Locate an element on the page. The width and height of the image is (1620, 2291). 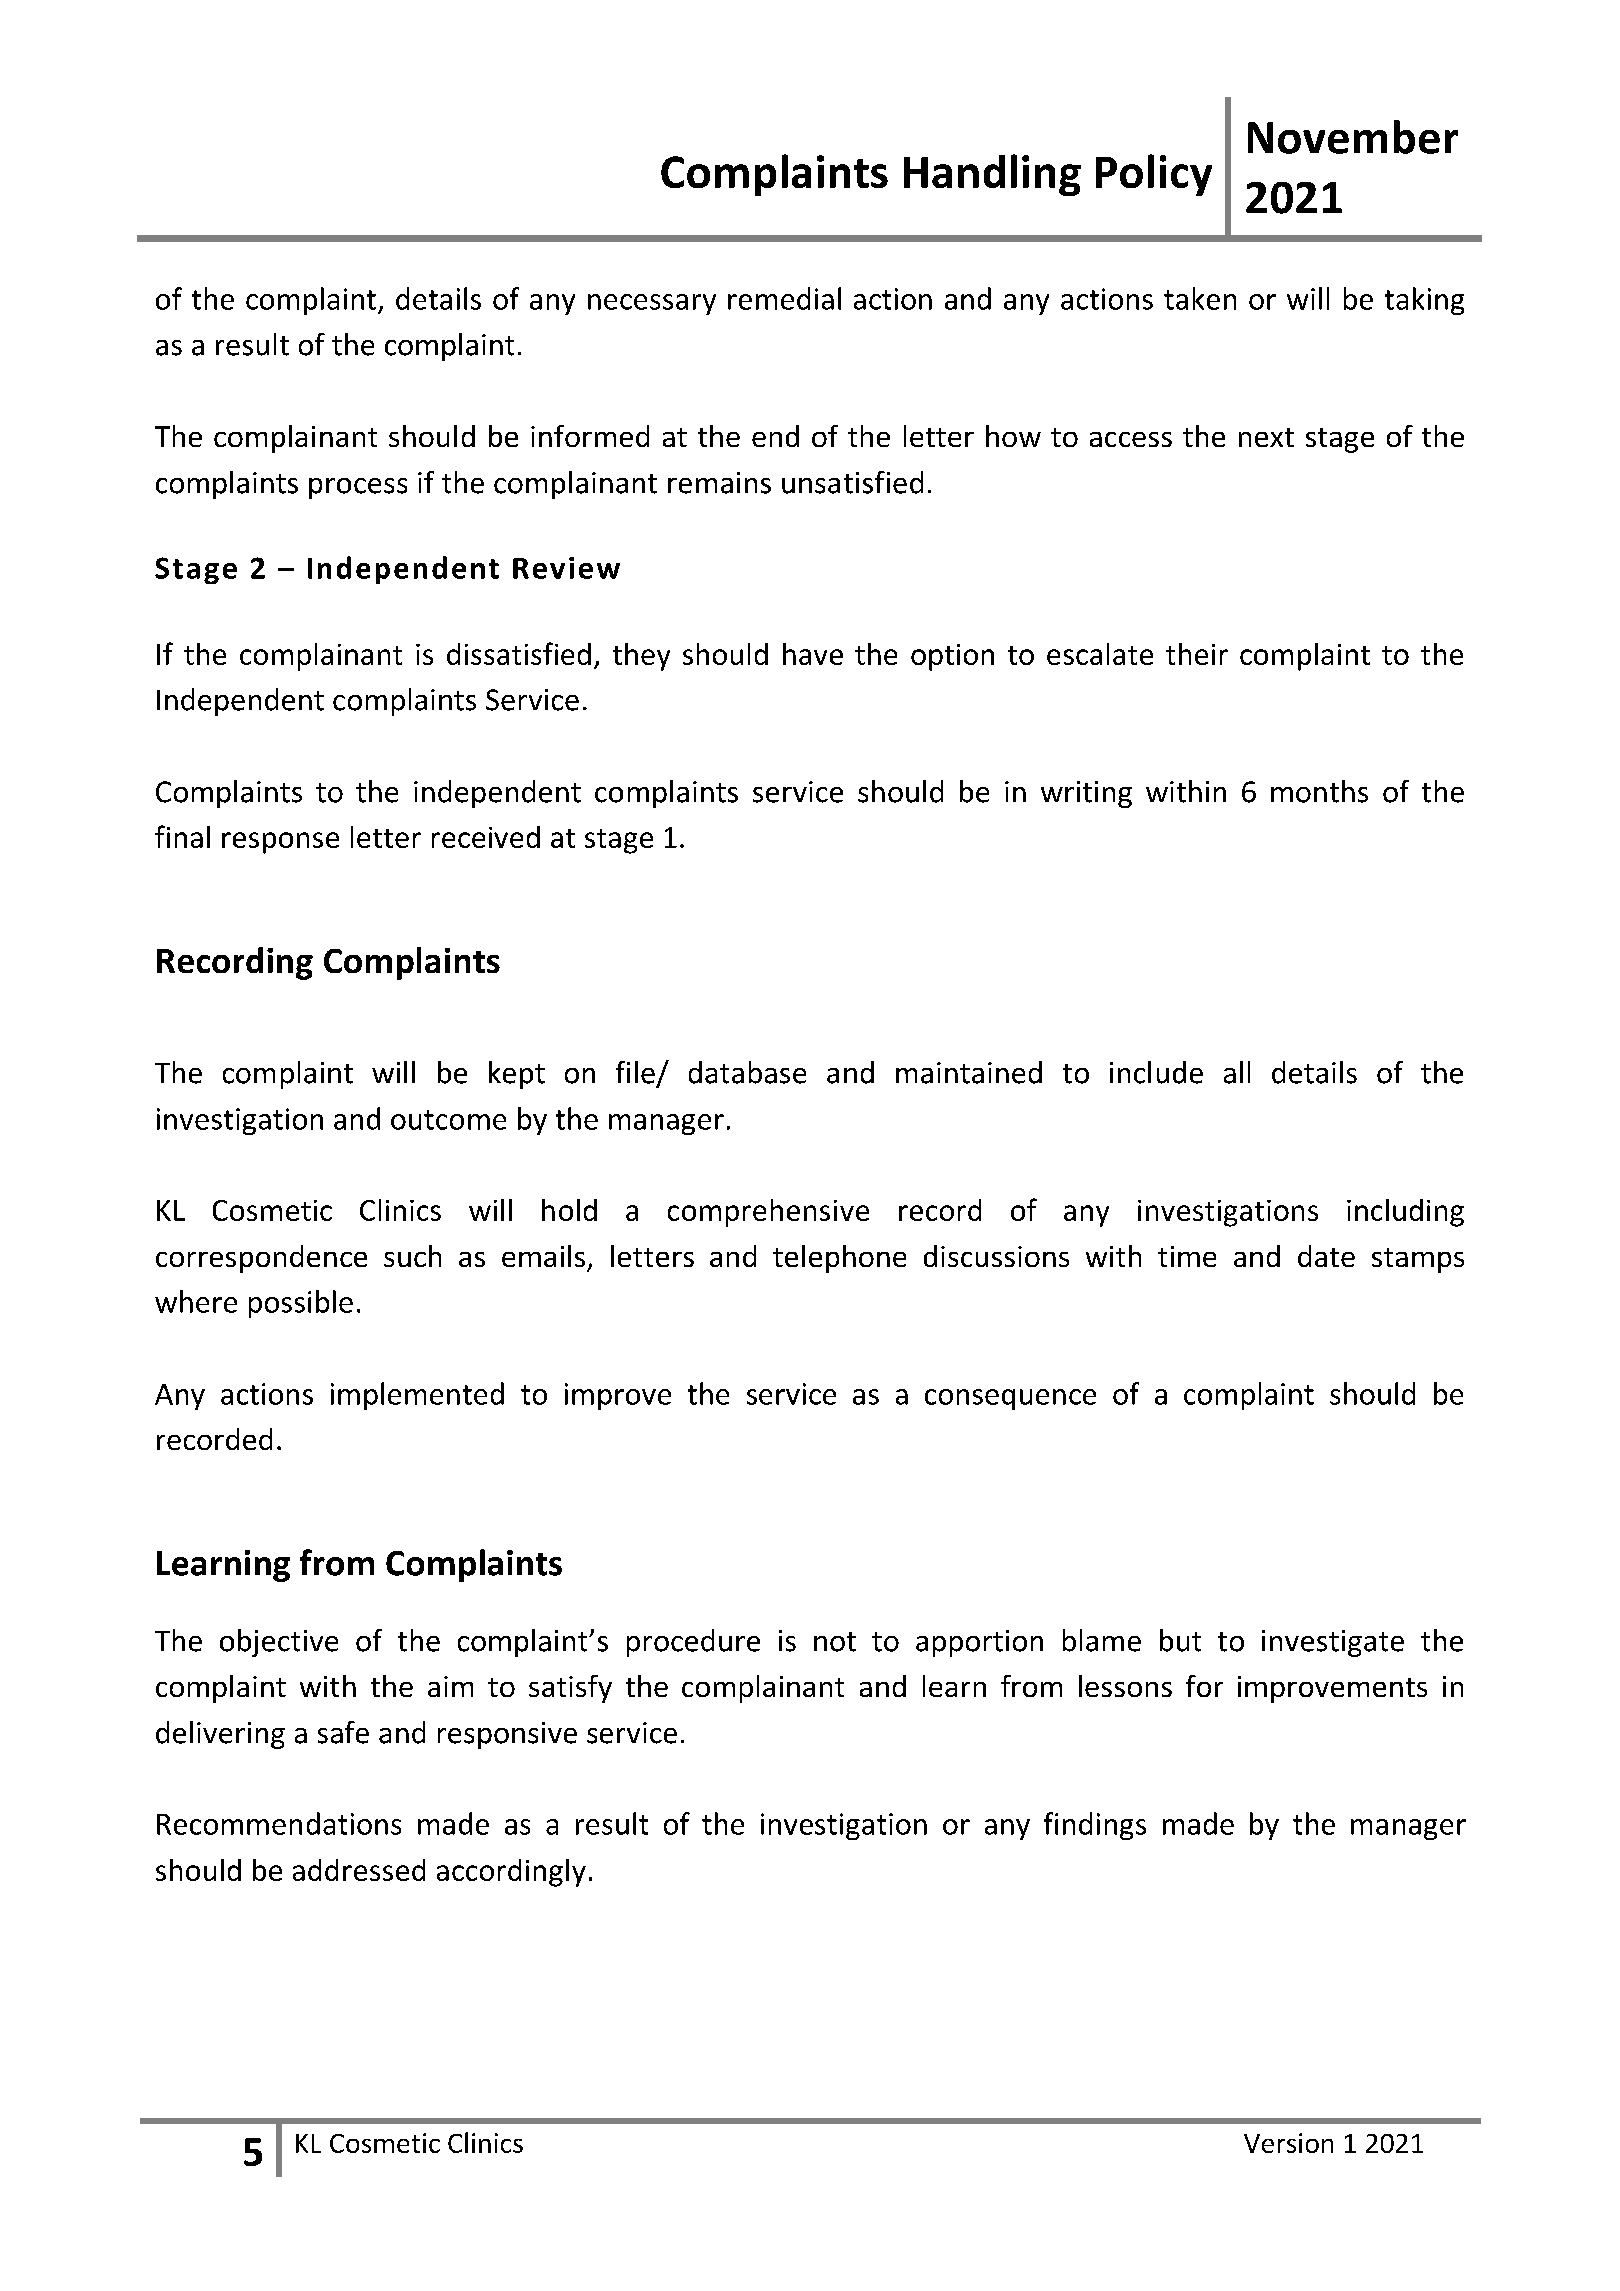
months is located at coordinates (1319, 791).
